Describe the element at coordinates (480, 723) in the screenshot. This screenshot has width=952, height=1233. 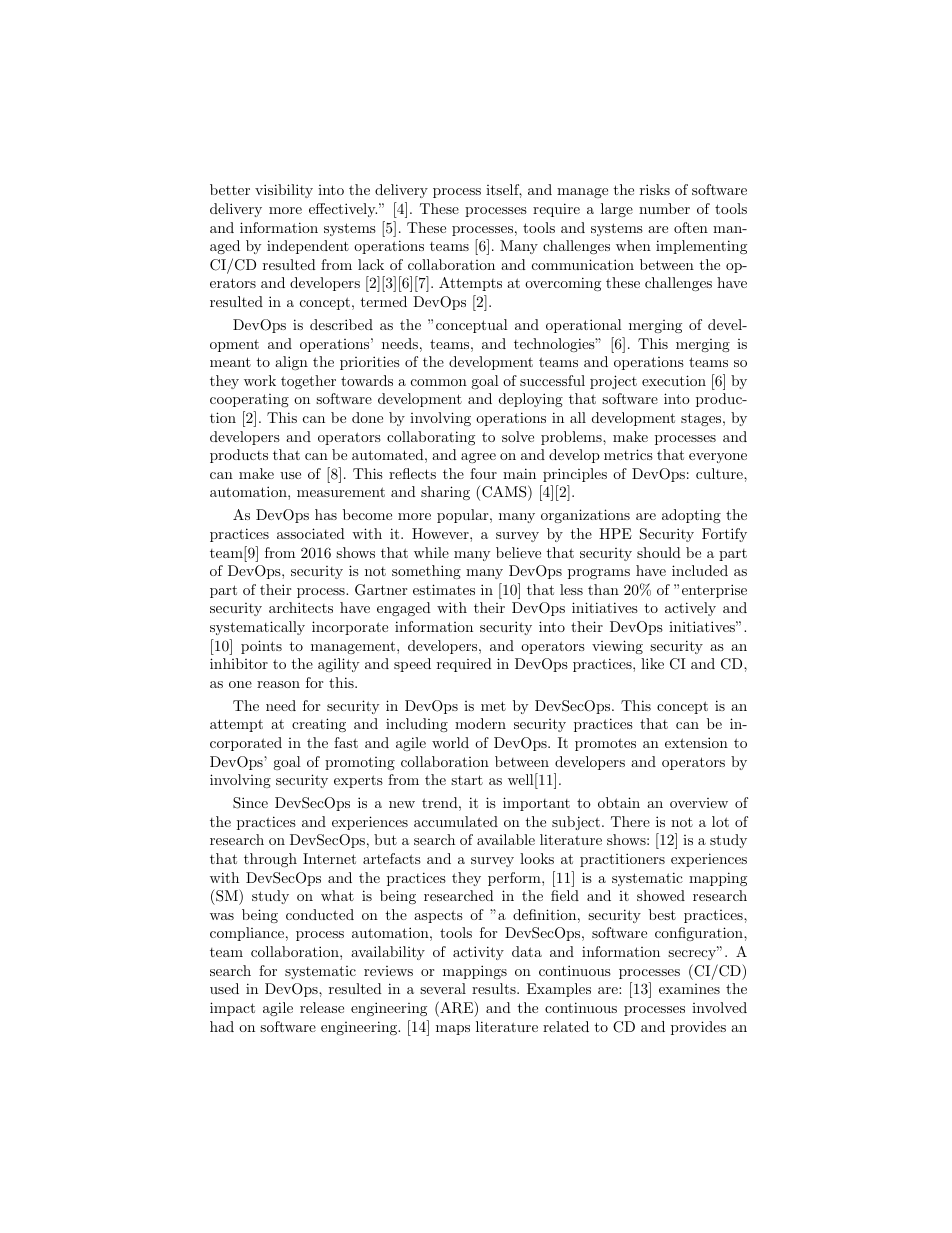
I see `modern` at that location.
